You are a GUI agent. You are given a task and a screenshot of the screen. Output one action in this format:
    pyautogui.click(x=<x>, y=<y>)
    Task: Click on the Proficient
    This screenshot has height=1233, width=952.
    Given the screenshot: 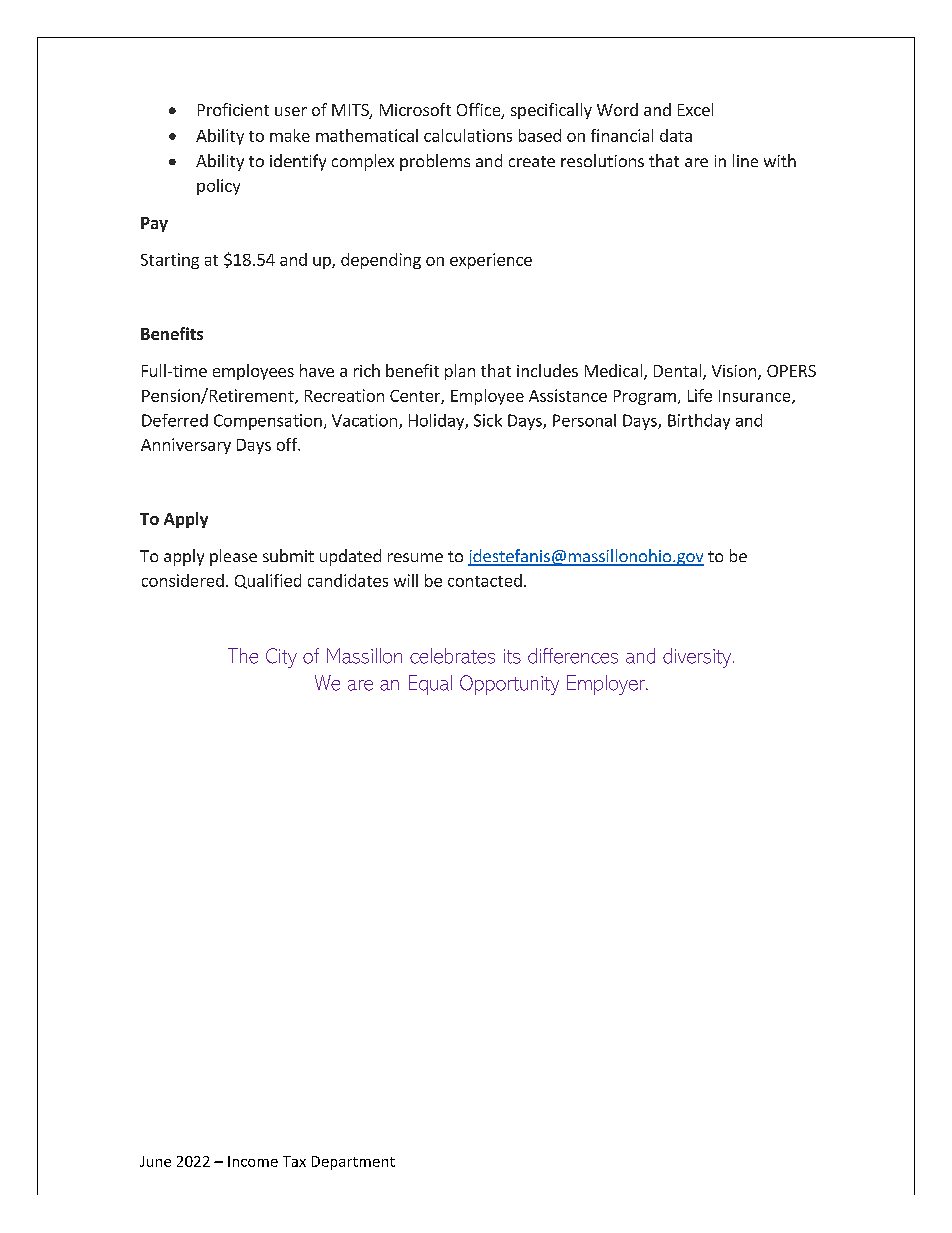 What is the action you would take?
    pyautogui.click(x=233, y=109)
